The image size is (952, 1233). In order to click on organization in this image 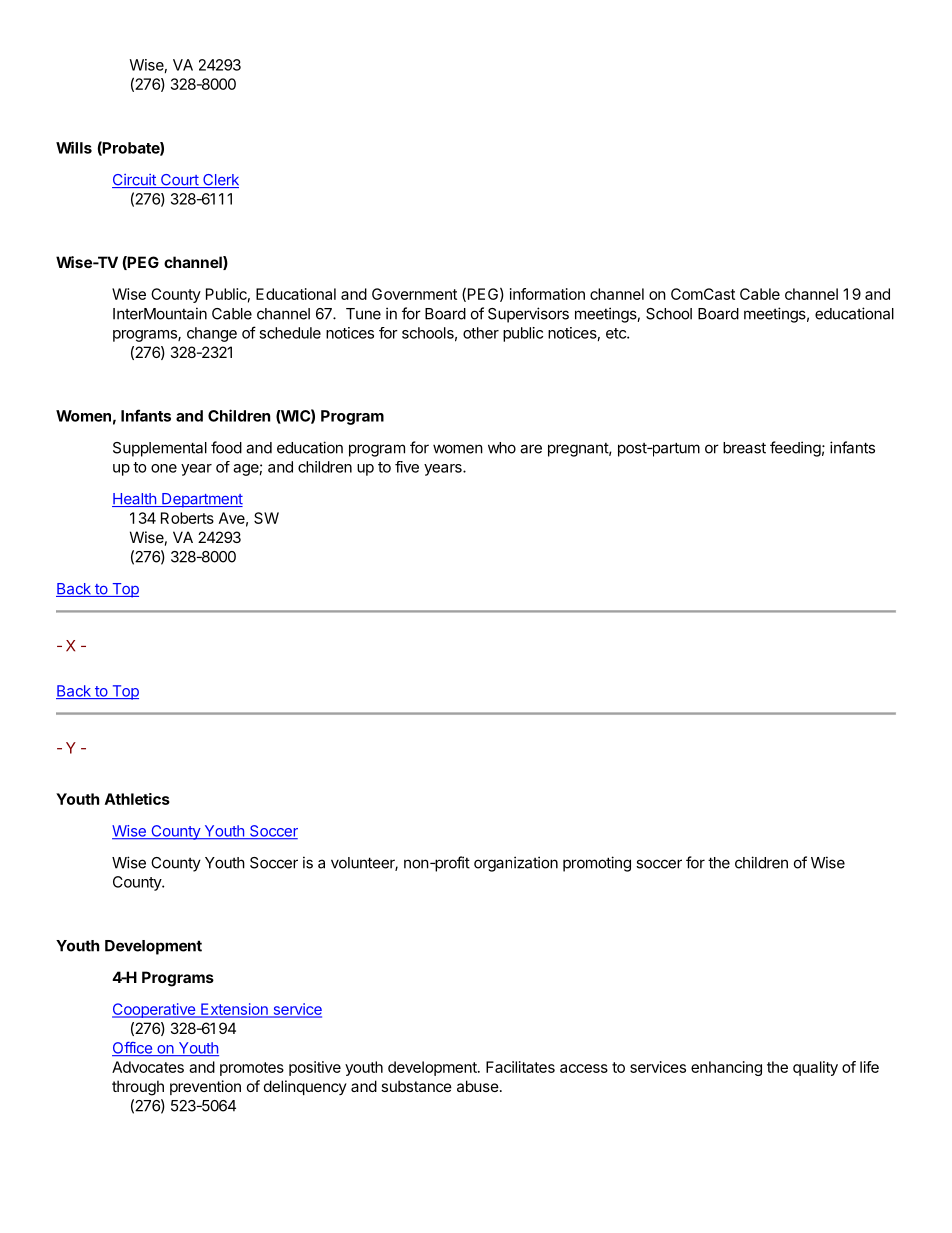, I will do `click(516, 864)`.
